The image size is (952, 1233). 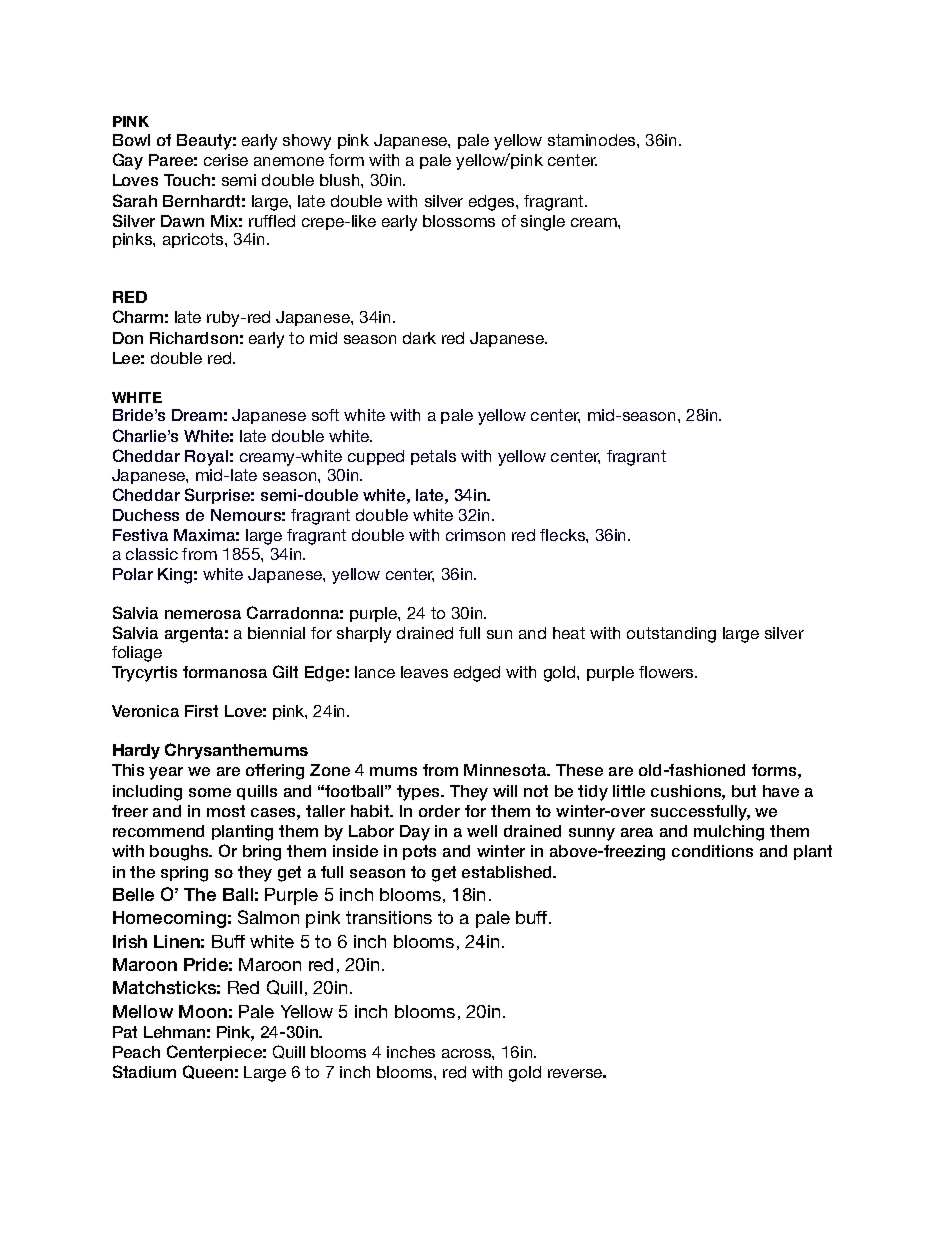 I want to click on petals, so click(x=433, y=457).
